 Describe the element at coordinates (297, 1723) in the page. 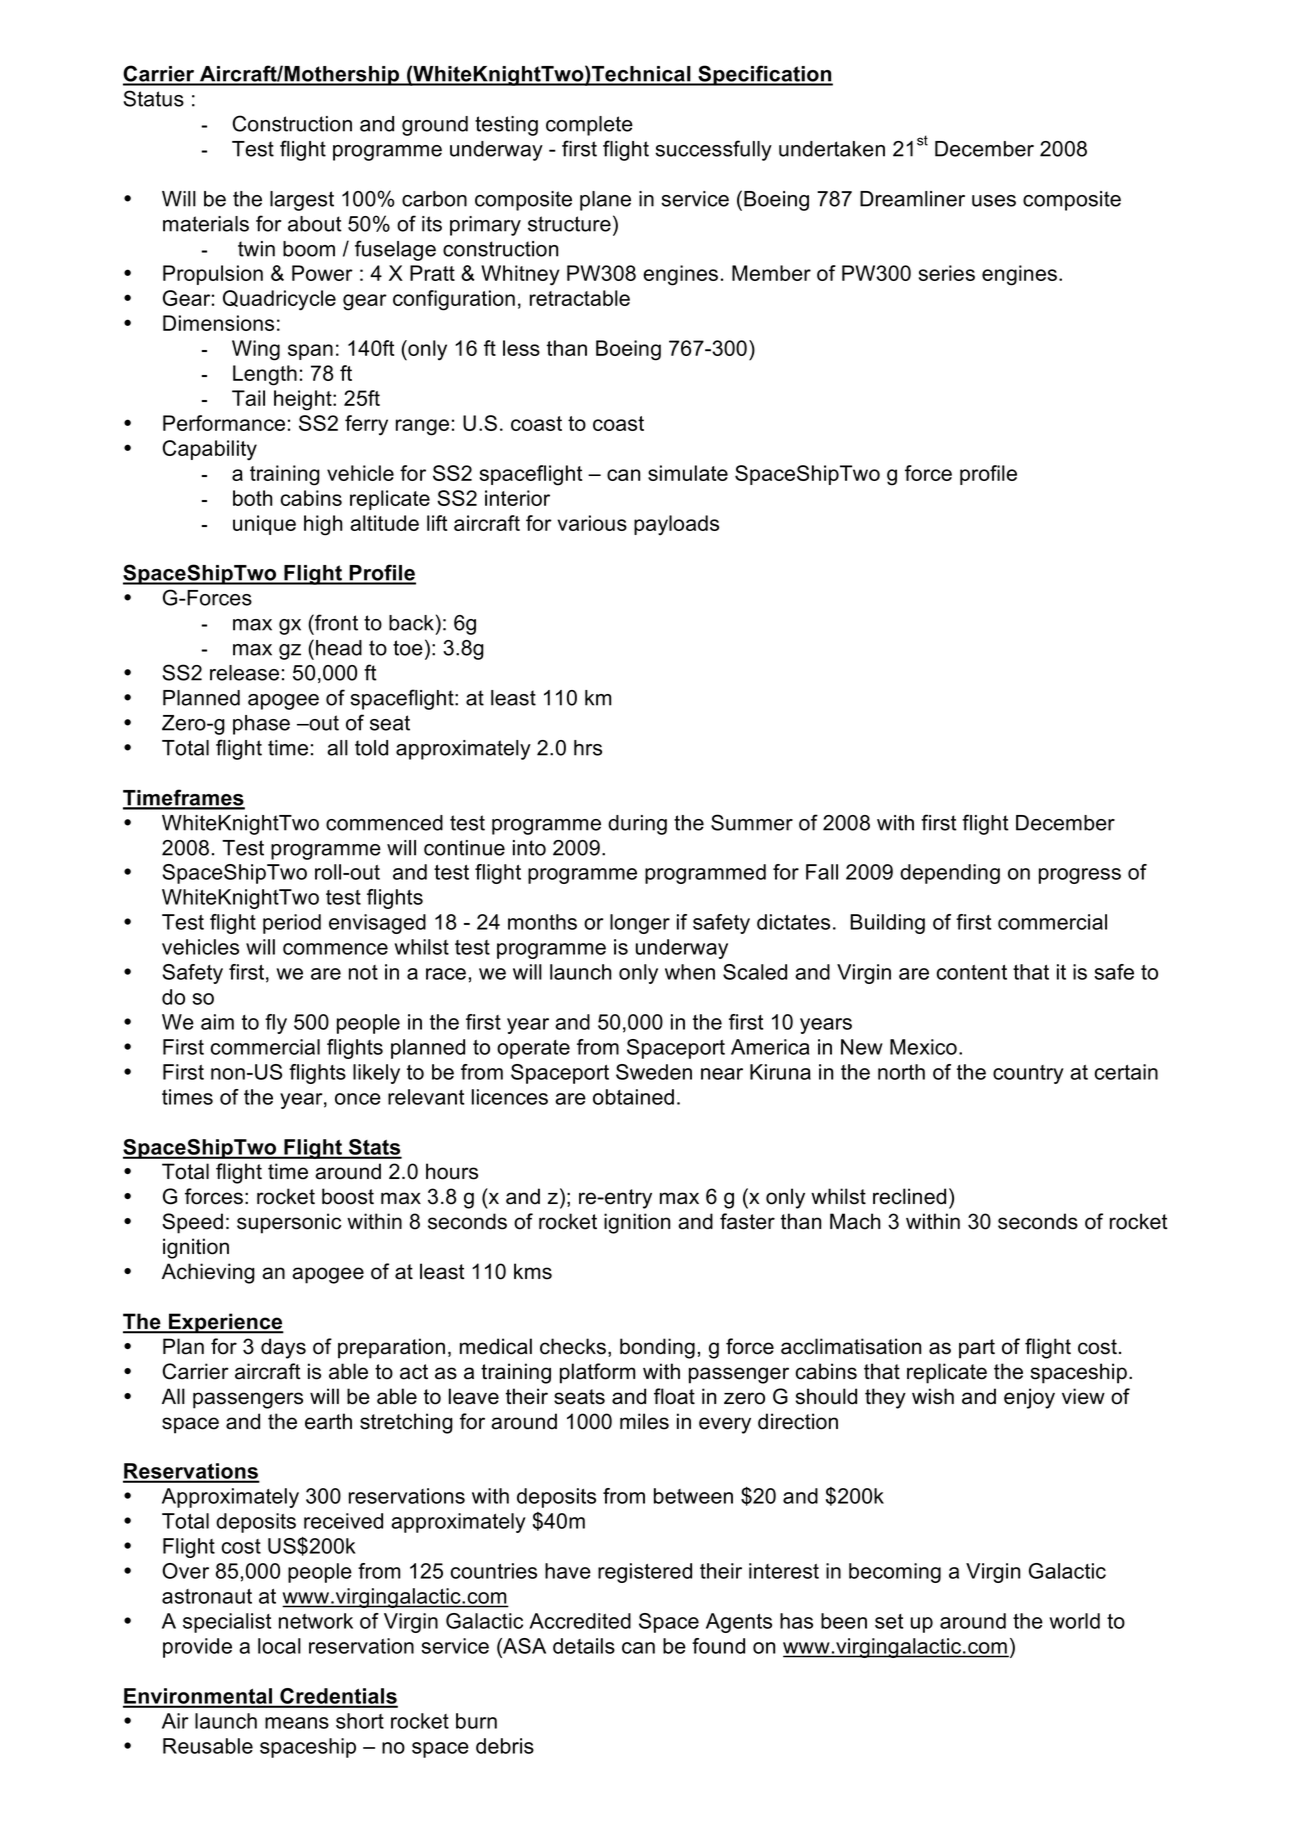

I see `means` at that location.
